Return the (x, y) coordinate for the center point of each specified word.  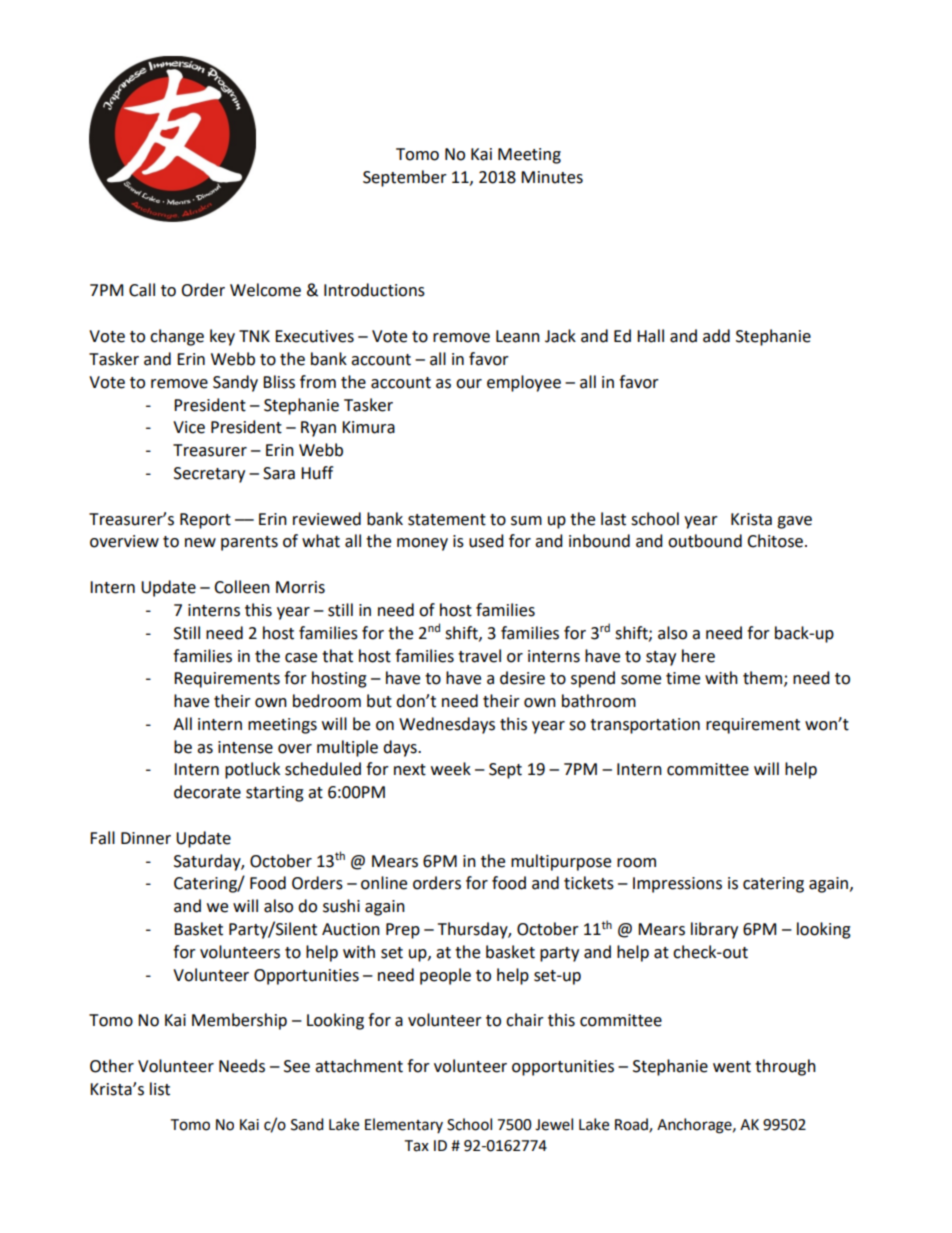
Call (142, 290)
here (698, 656)
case (301, 658)
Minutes (552, 177)
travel (479, 656)
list (160, 1089)
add (716, 336)
